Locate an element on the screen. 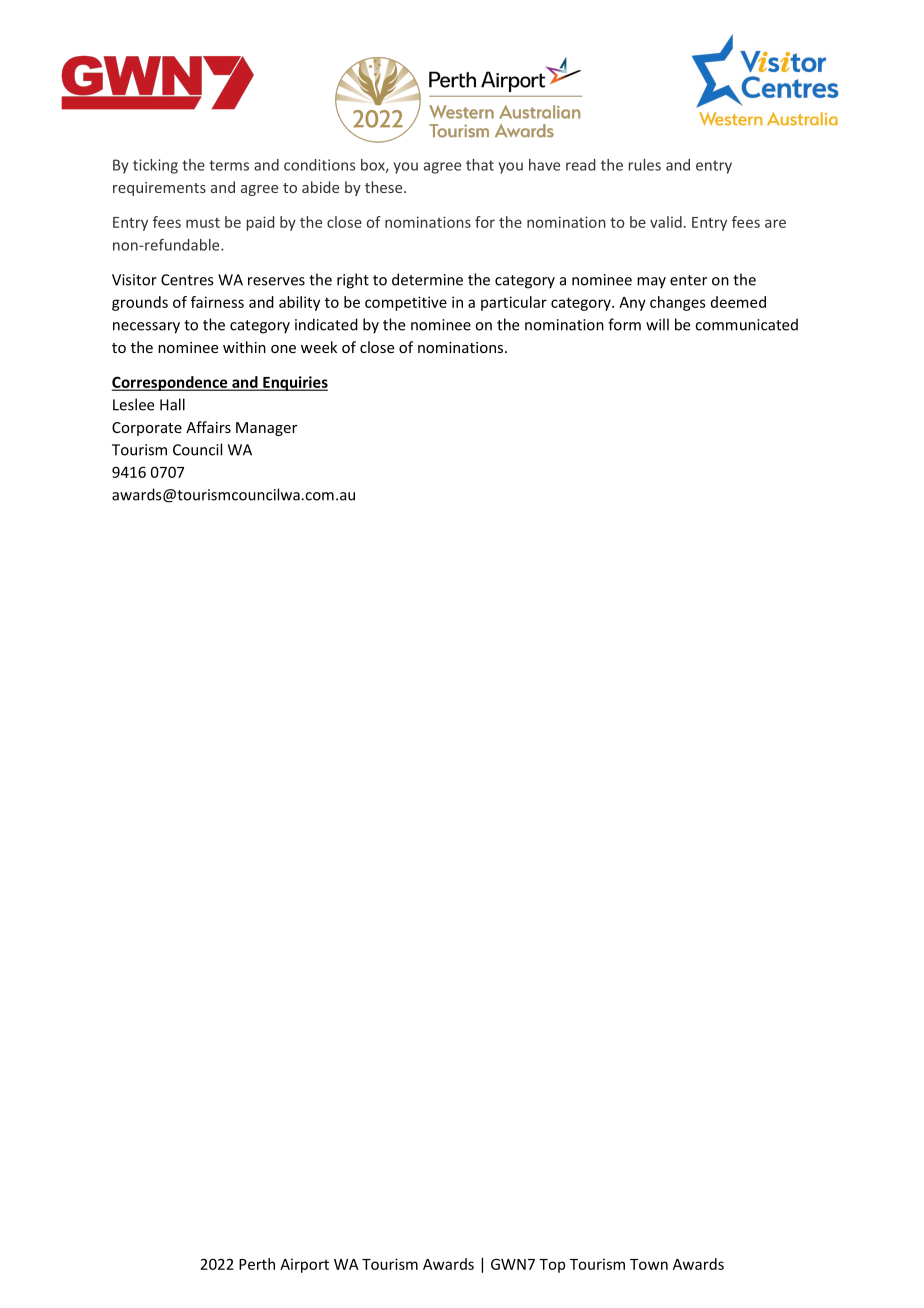 Image resolution: width=924 pixels, height=1308 pixels. Affairs is located at coordinates (208, 427).
